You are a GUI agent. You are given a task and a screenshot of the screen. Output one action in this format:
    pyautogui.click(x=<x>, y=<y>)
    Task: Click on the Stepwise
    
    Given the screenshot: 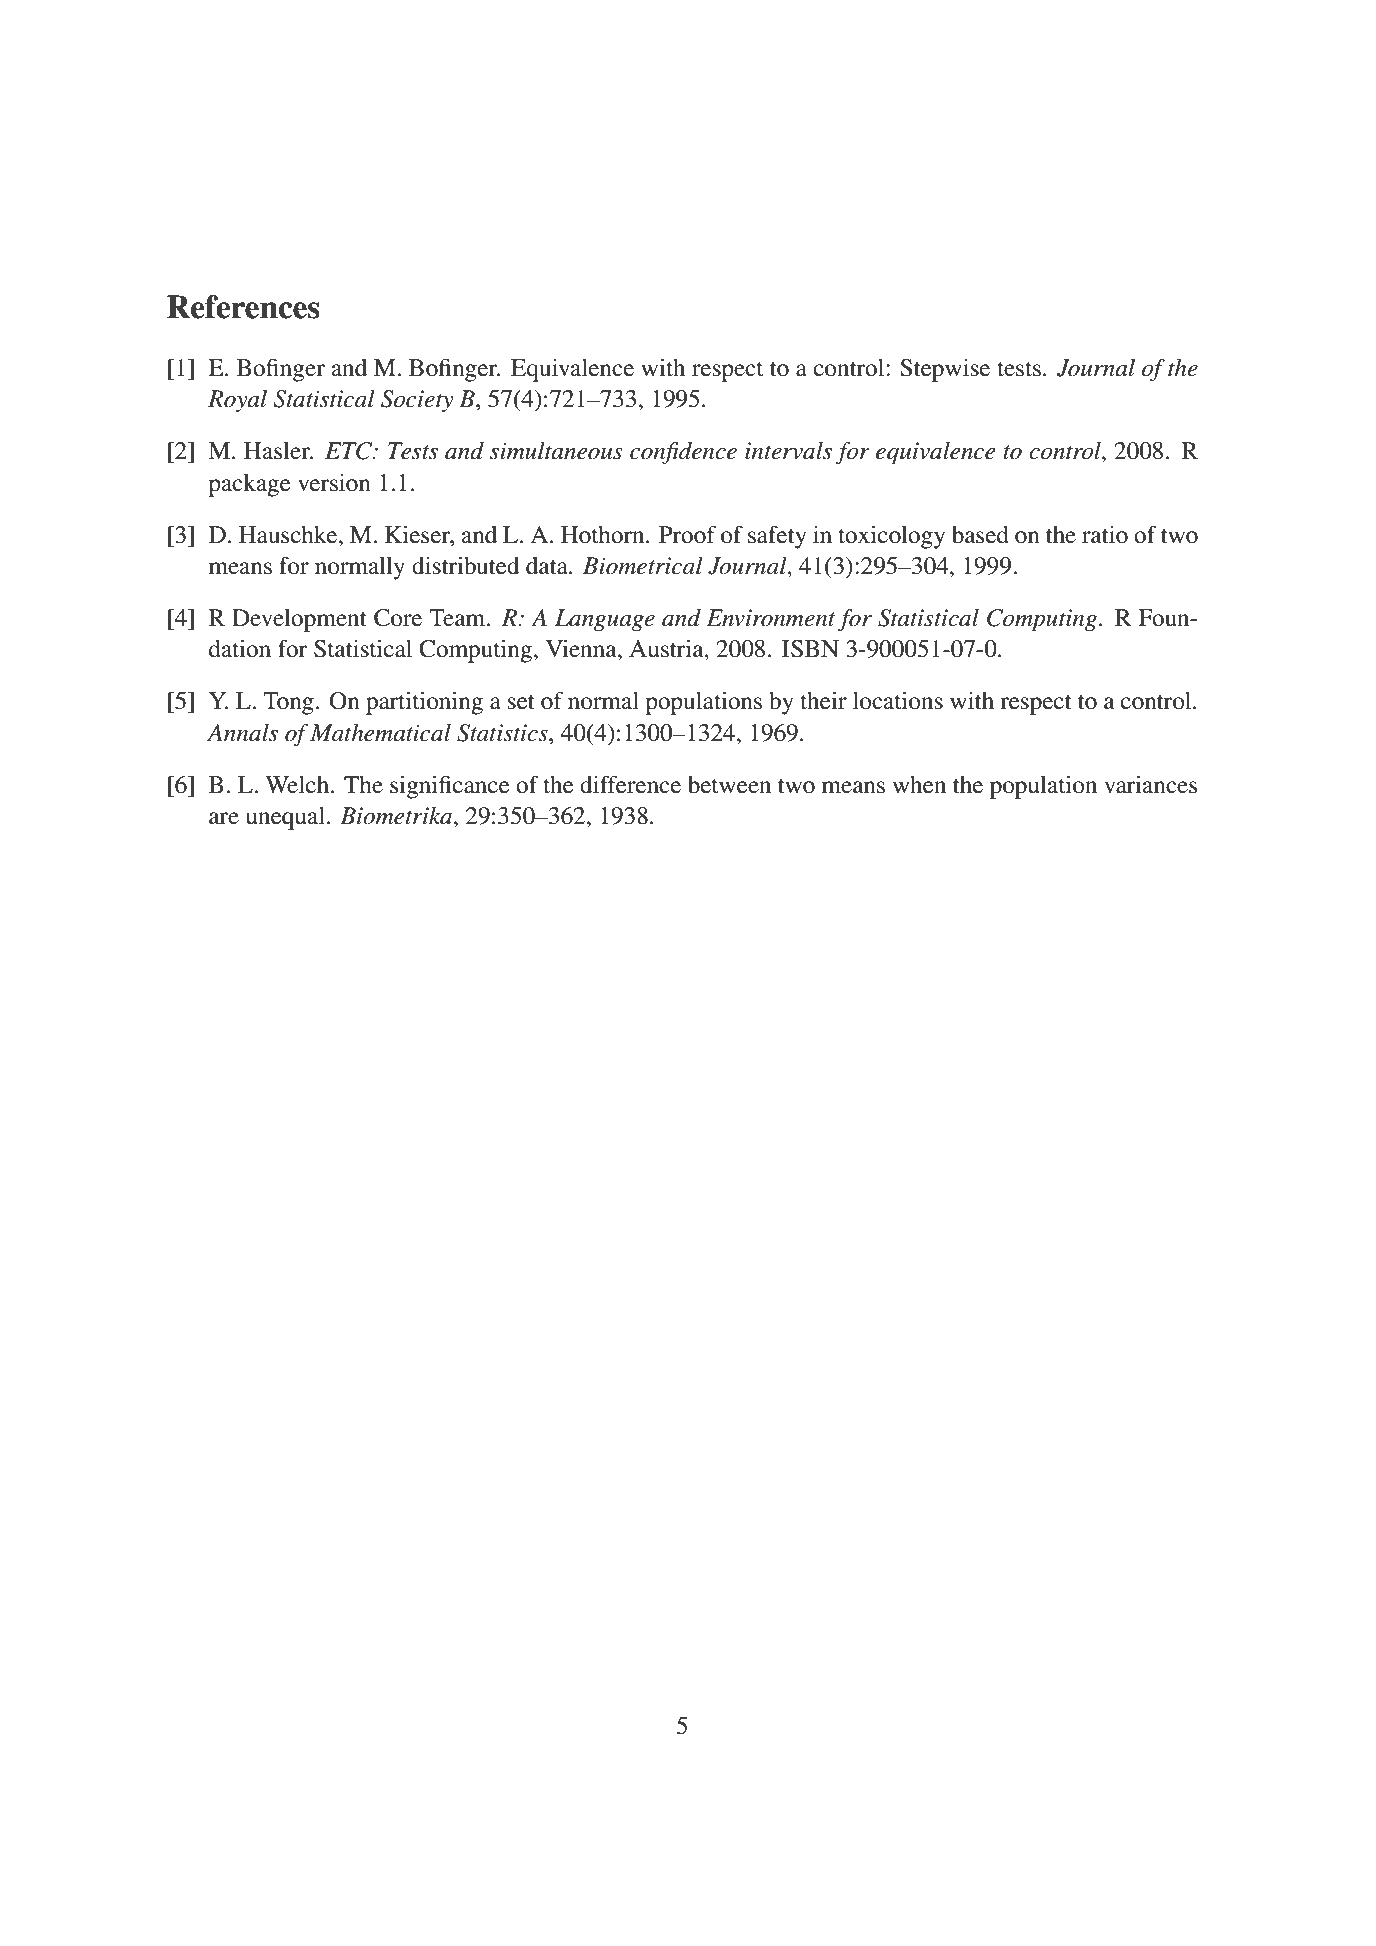 What is the action you would take?
    pyautogui.click(x=945, y=370)
